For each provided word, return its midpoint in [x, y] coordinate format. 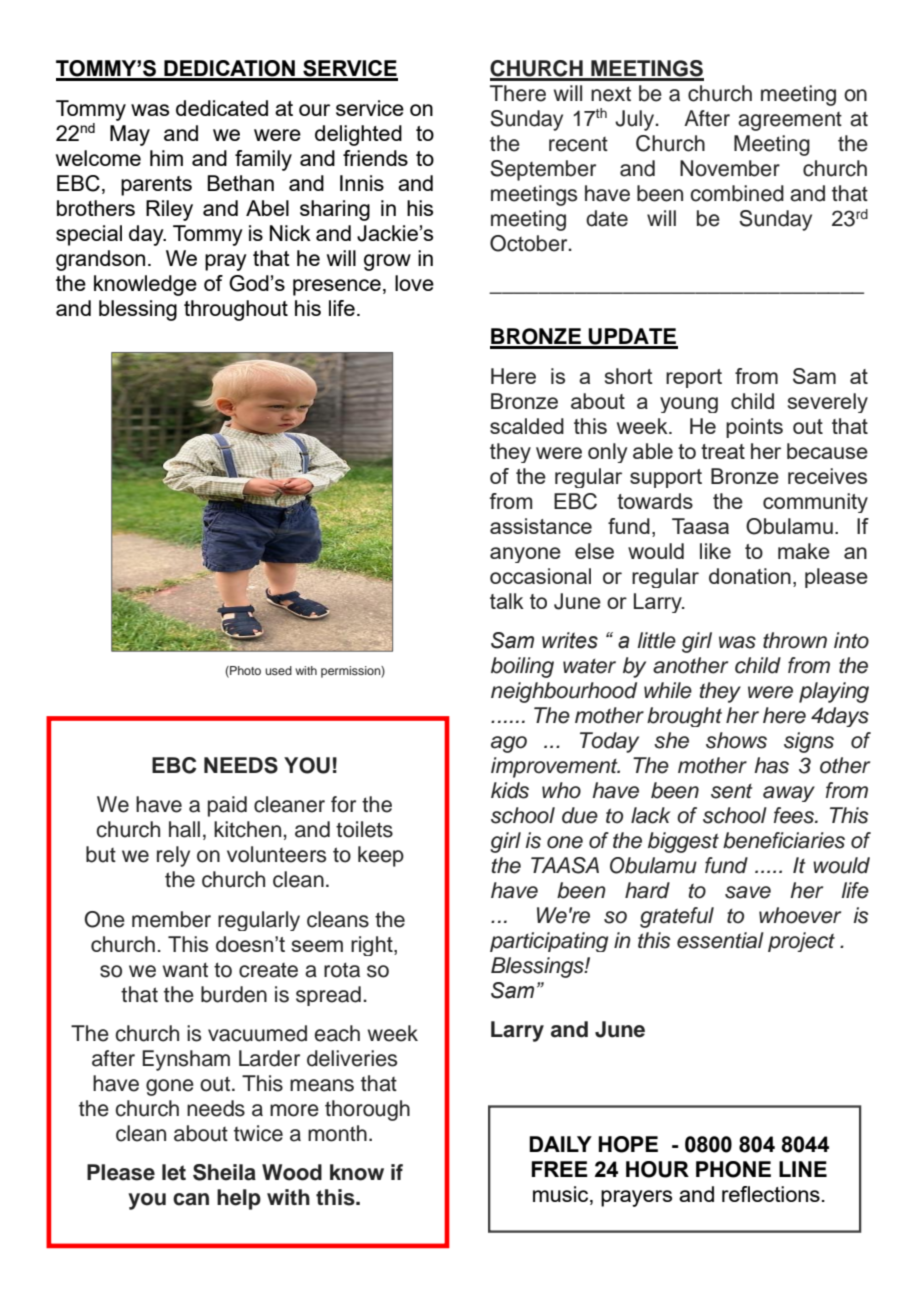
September [543, 170]
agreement [790, 121]
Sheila [224, 1172]
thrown [795, 640]
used [278, 670]
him [166, 158]
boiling [522, 667]
